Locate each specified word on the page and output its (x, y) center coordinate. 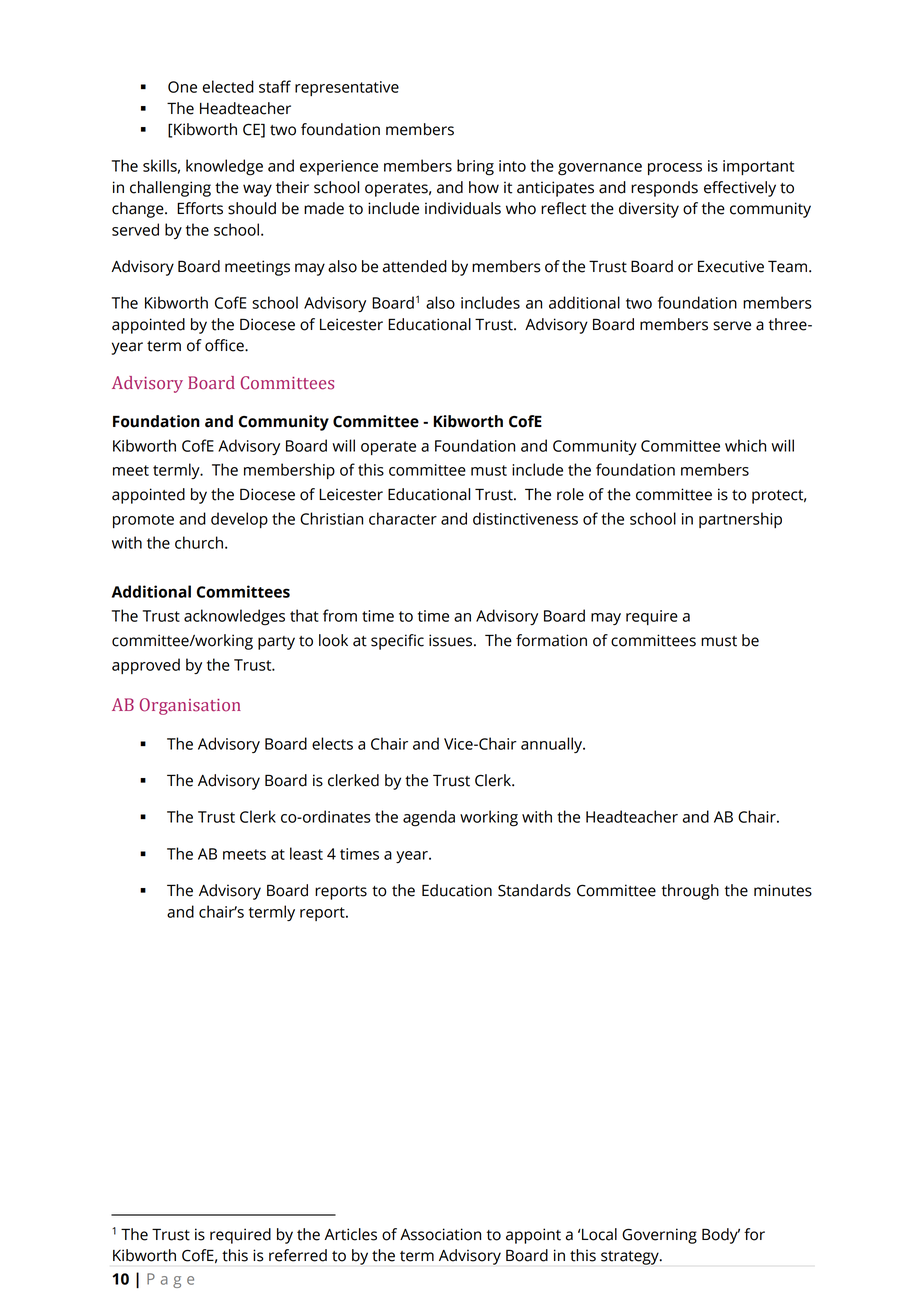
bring (475, 167)
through (690, 892)
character (403, 518)
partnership (740, 520)
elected (228, 86)
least (306, 853)
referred (298, 1255)
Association (440, 1234)
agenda (429, 818)
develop (239, 520)
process (675, 169)
